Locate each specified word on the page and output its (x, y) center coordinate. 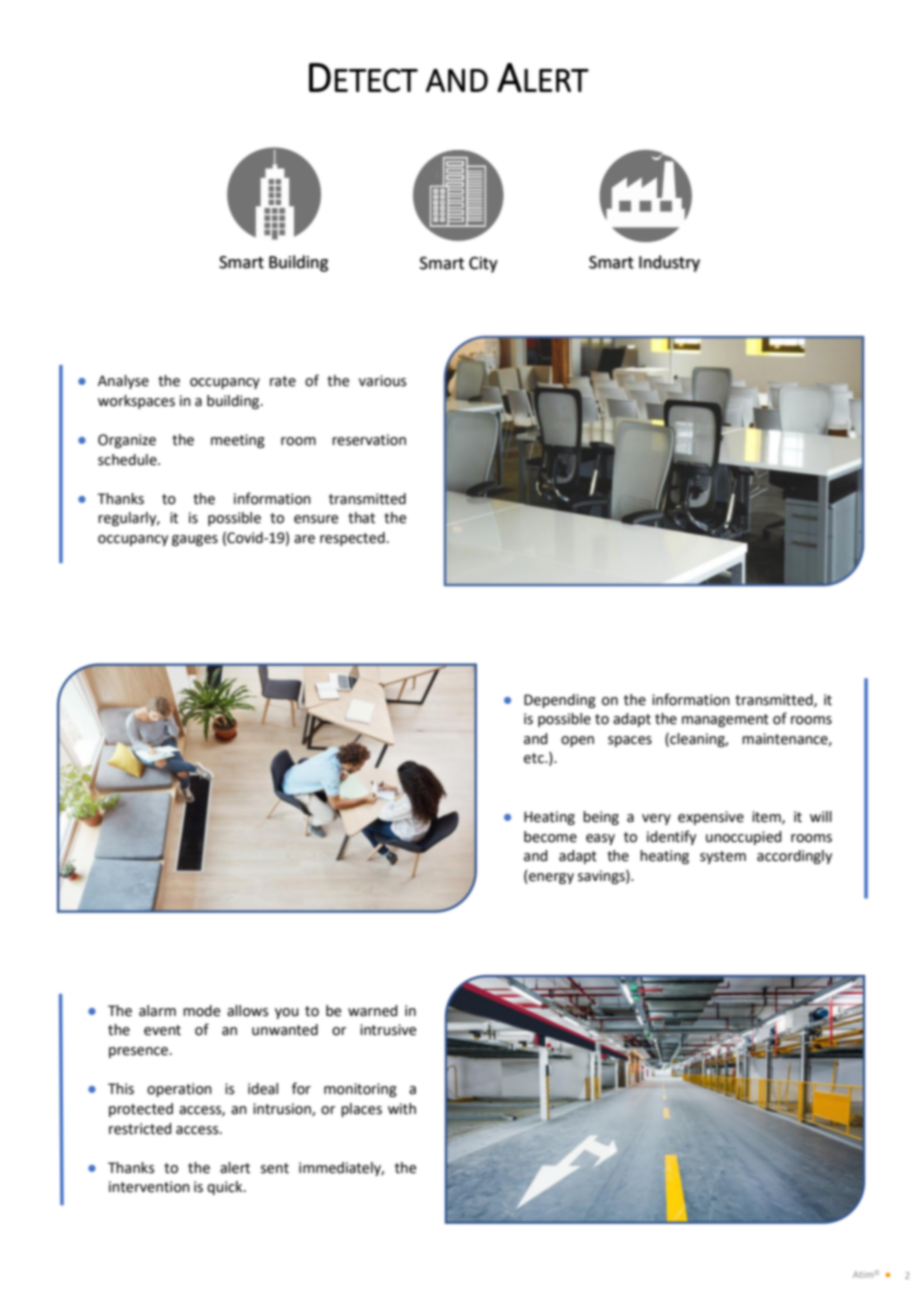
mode (201, 1011)
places (361, 1110)
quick (226, 1188)
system (723, 857)
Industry (669, 263)
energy (550, 877)
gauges (195, 540)
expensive (711, 818)
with (402, 1109)
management (725, 720)
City (483, 265)
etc (535, 758)
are (304, 539)
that (361, 518)
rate (283, 381)
